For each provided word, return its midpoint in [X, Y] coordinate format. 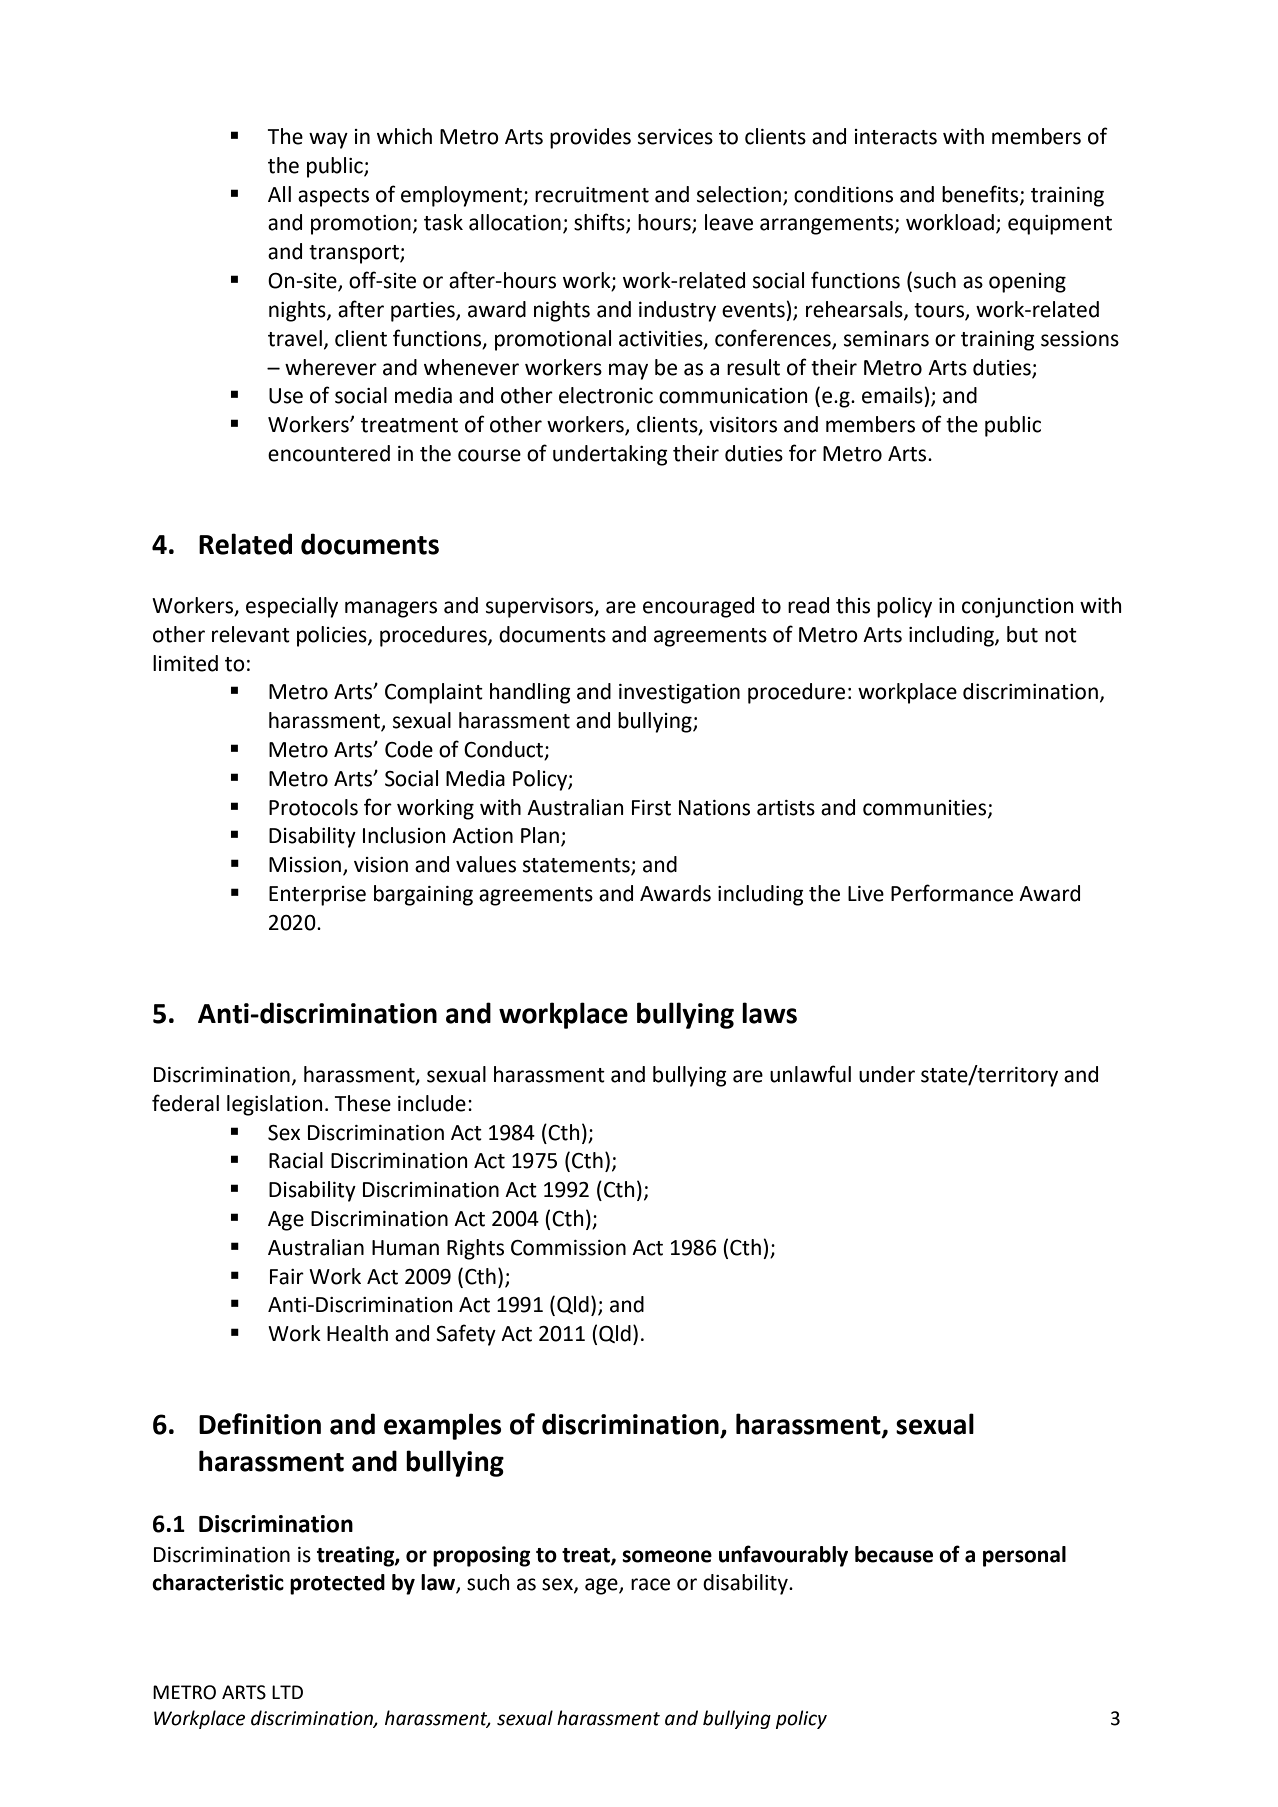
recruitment [592, 195]
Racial [296, 1160]
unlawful [810, 1074]
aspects [333, 197]
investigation [679, 694]
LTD [287, 1692]
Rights [475, 1249]
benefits [981, 194]
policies [333, 636]
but [1022, 634]
